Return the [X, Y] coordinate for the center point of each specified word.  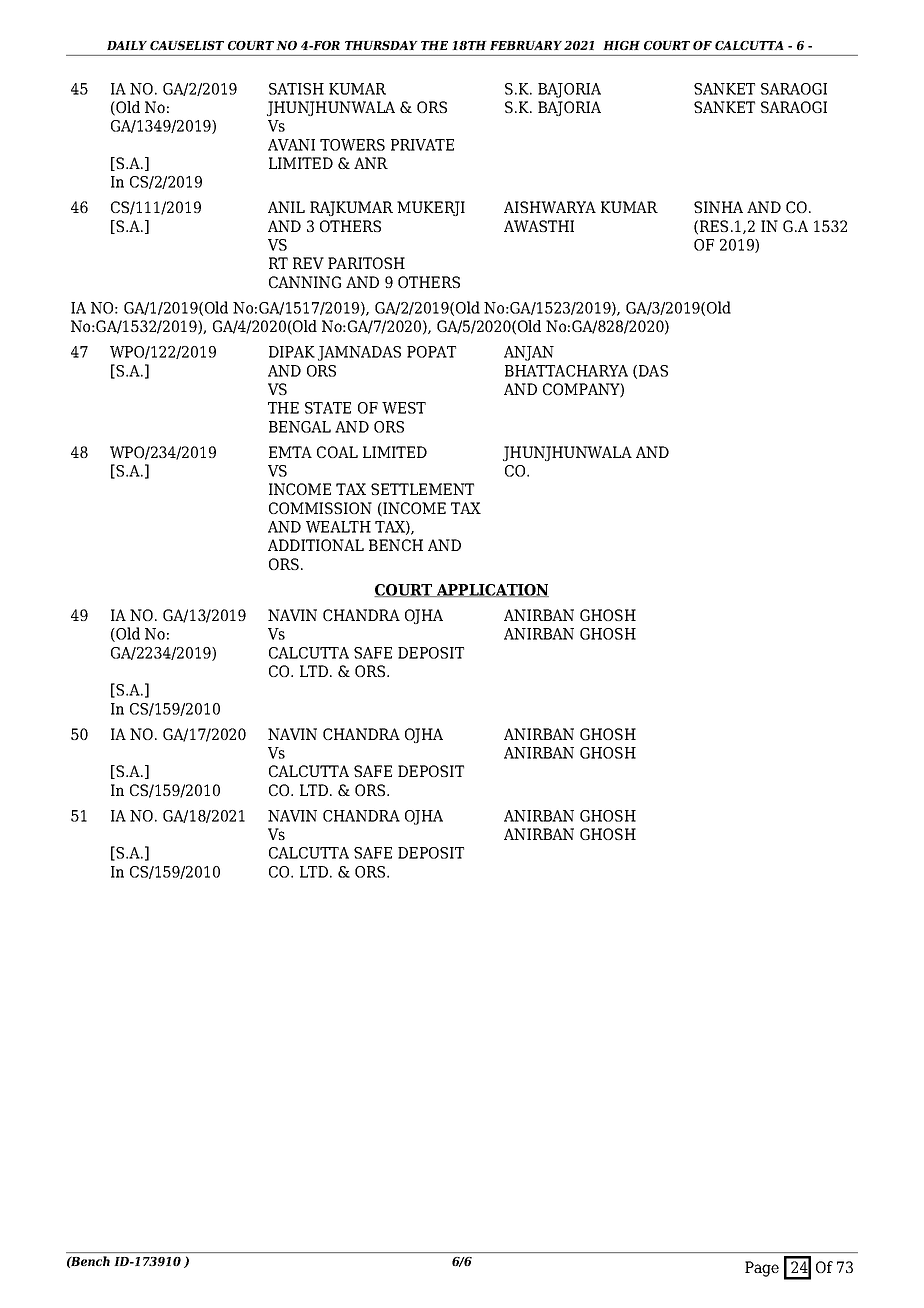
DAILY [127, 45]
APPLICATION [492, 590]
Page [762, 1269]
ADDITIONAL [316, 545]
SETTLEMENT [422, 489]
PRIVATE [422, 145]
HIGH [621, 45]
